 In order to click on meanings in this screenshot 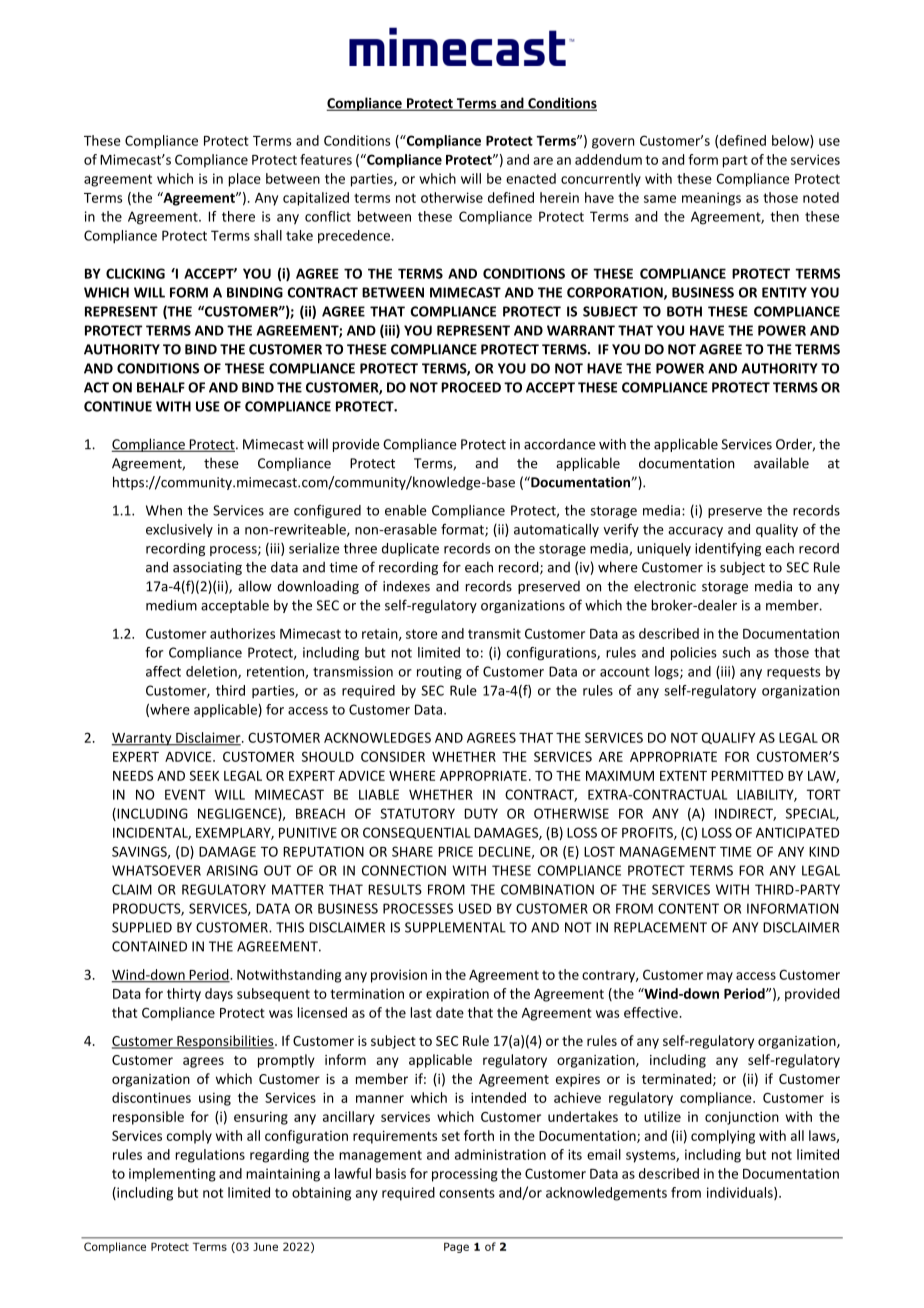, I will do `click(711, 199)`.
